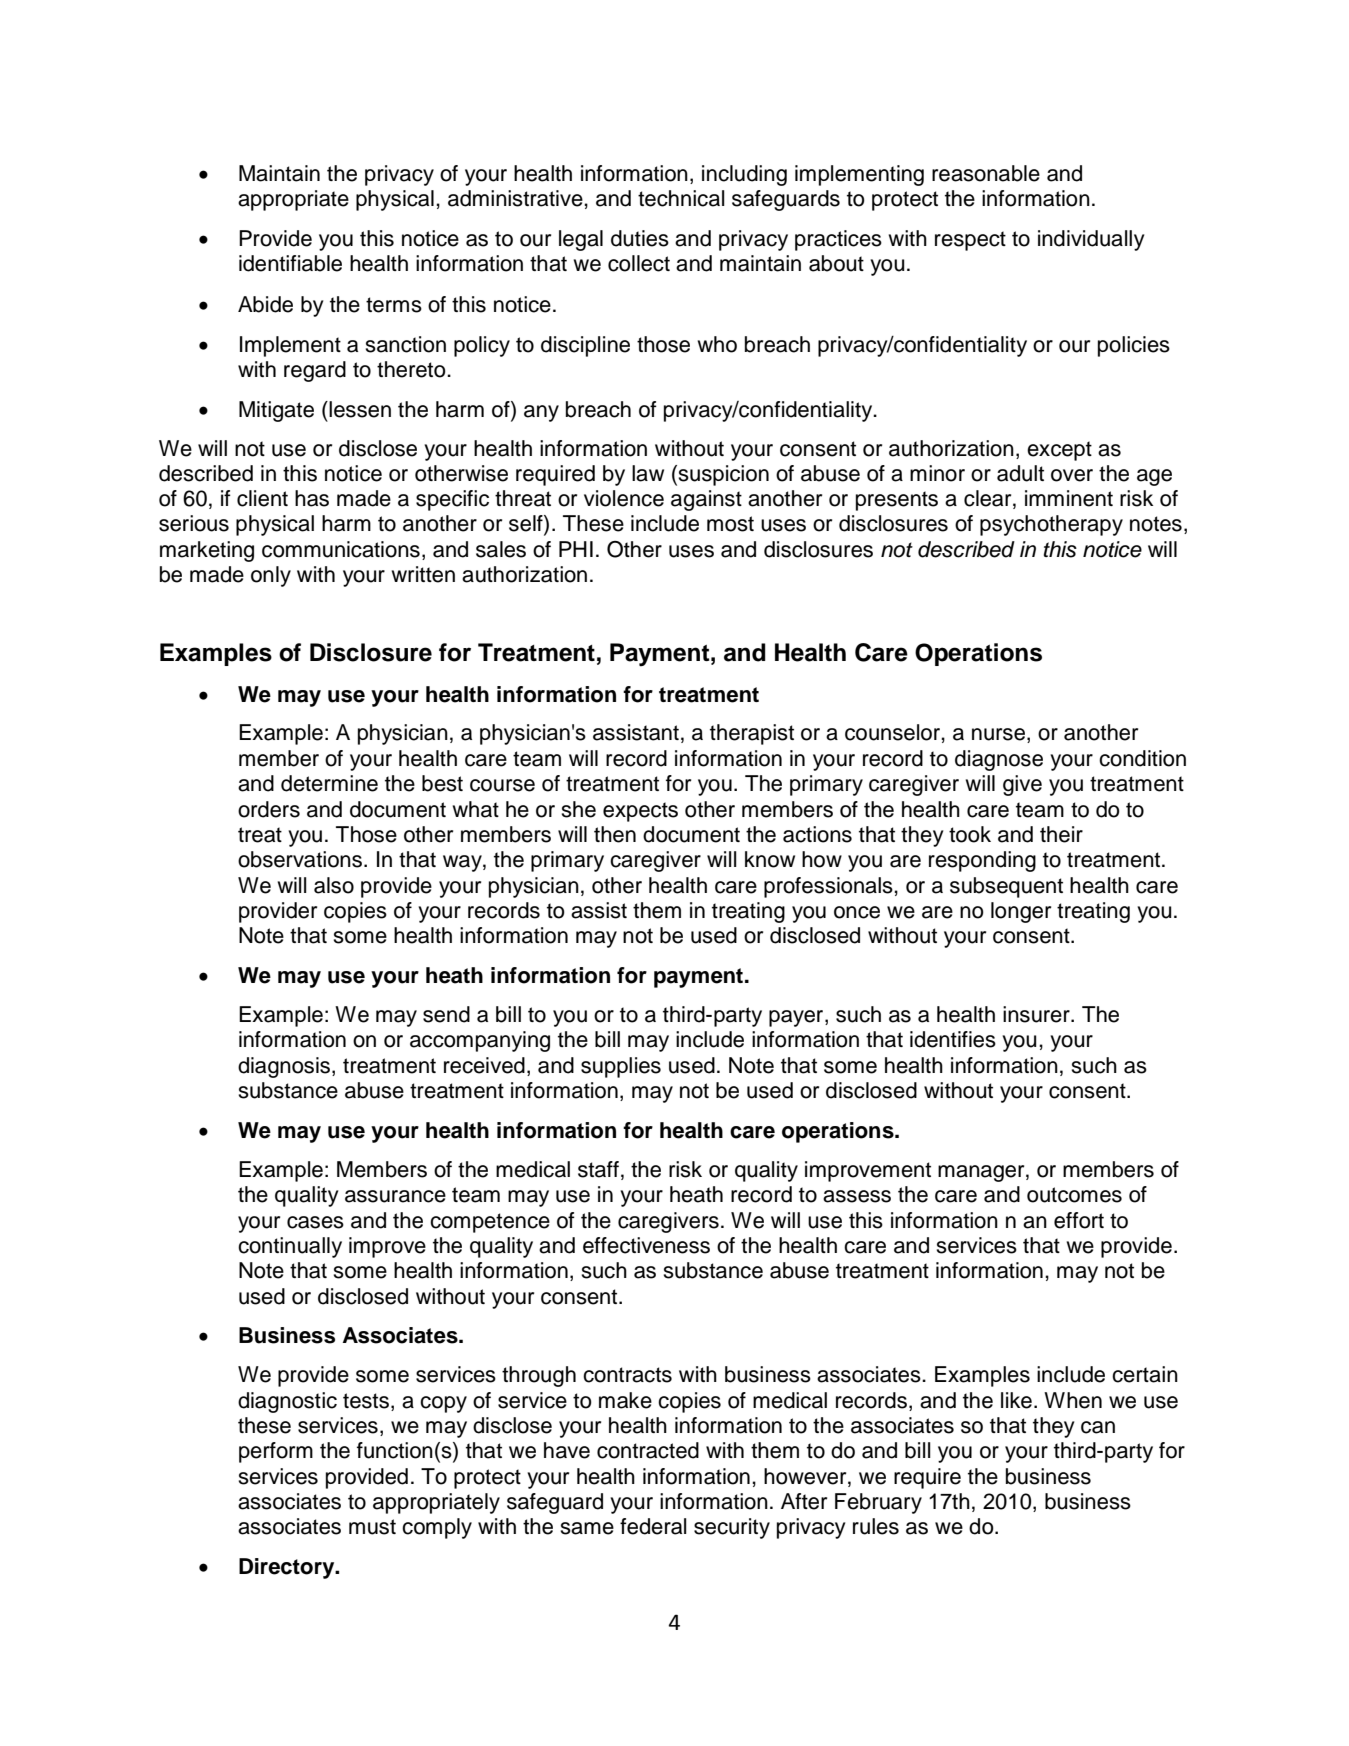 Image resolution: width=1349 pixels, height=1746 pixels. What do you see at coordinates (290, 263) in the document?
I see `identifiable` at bounding box center [290, 263].
